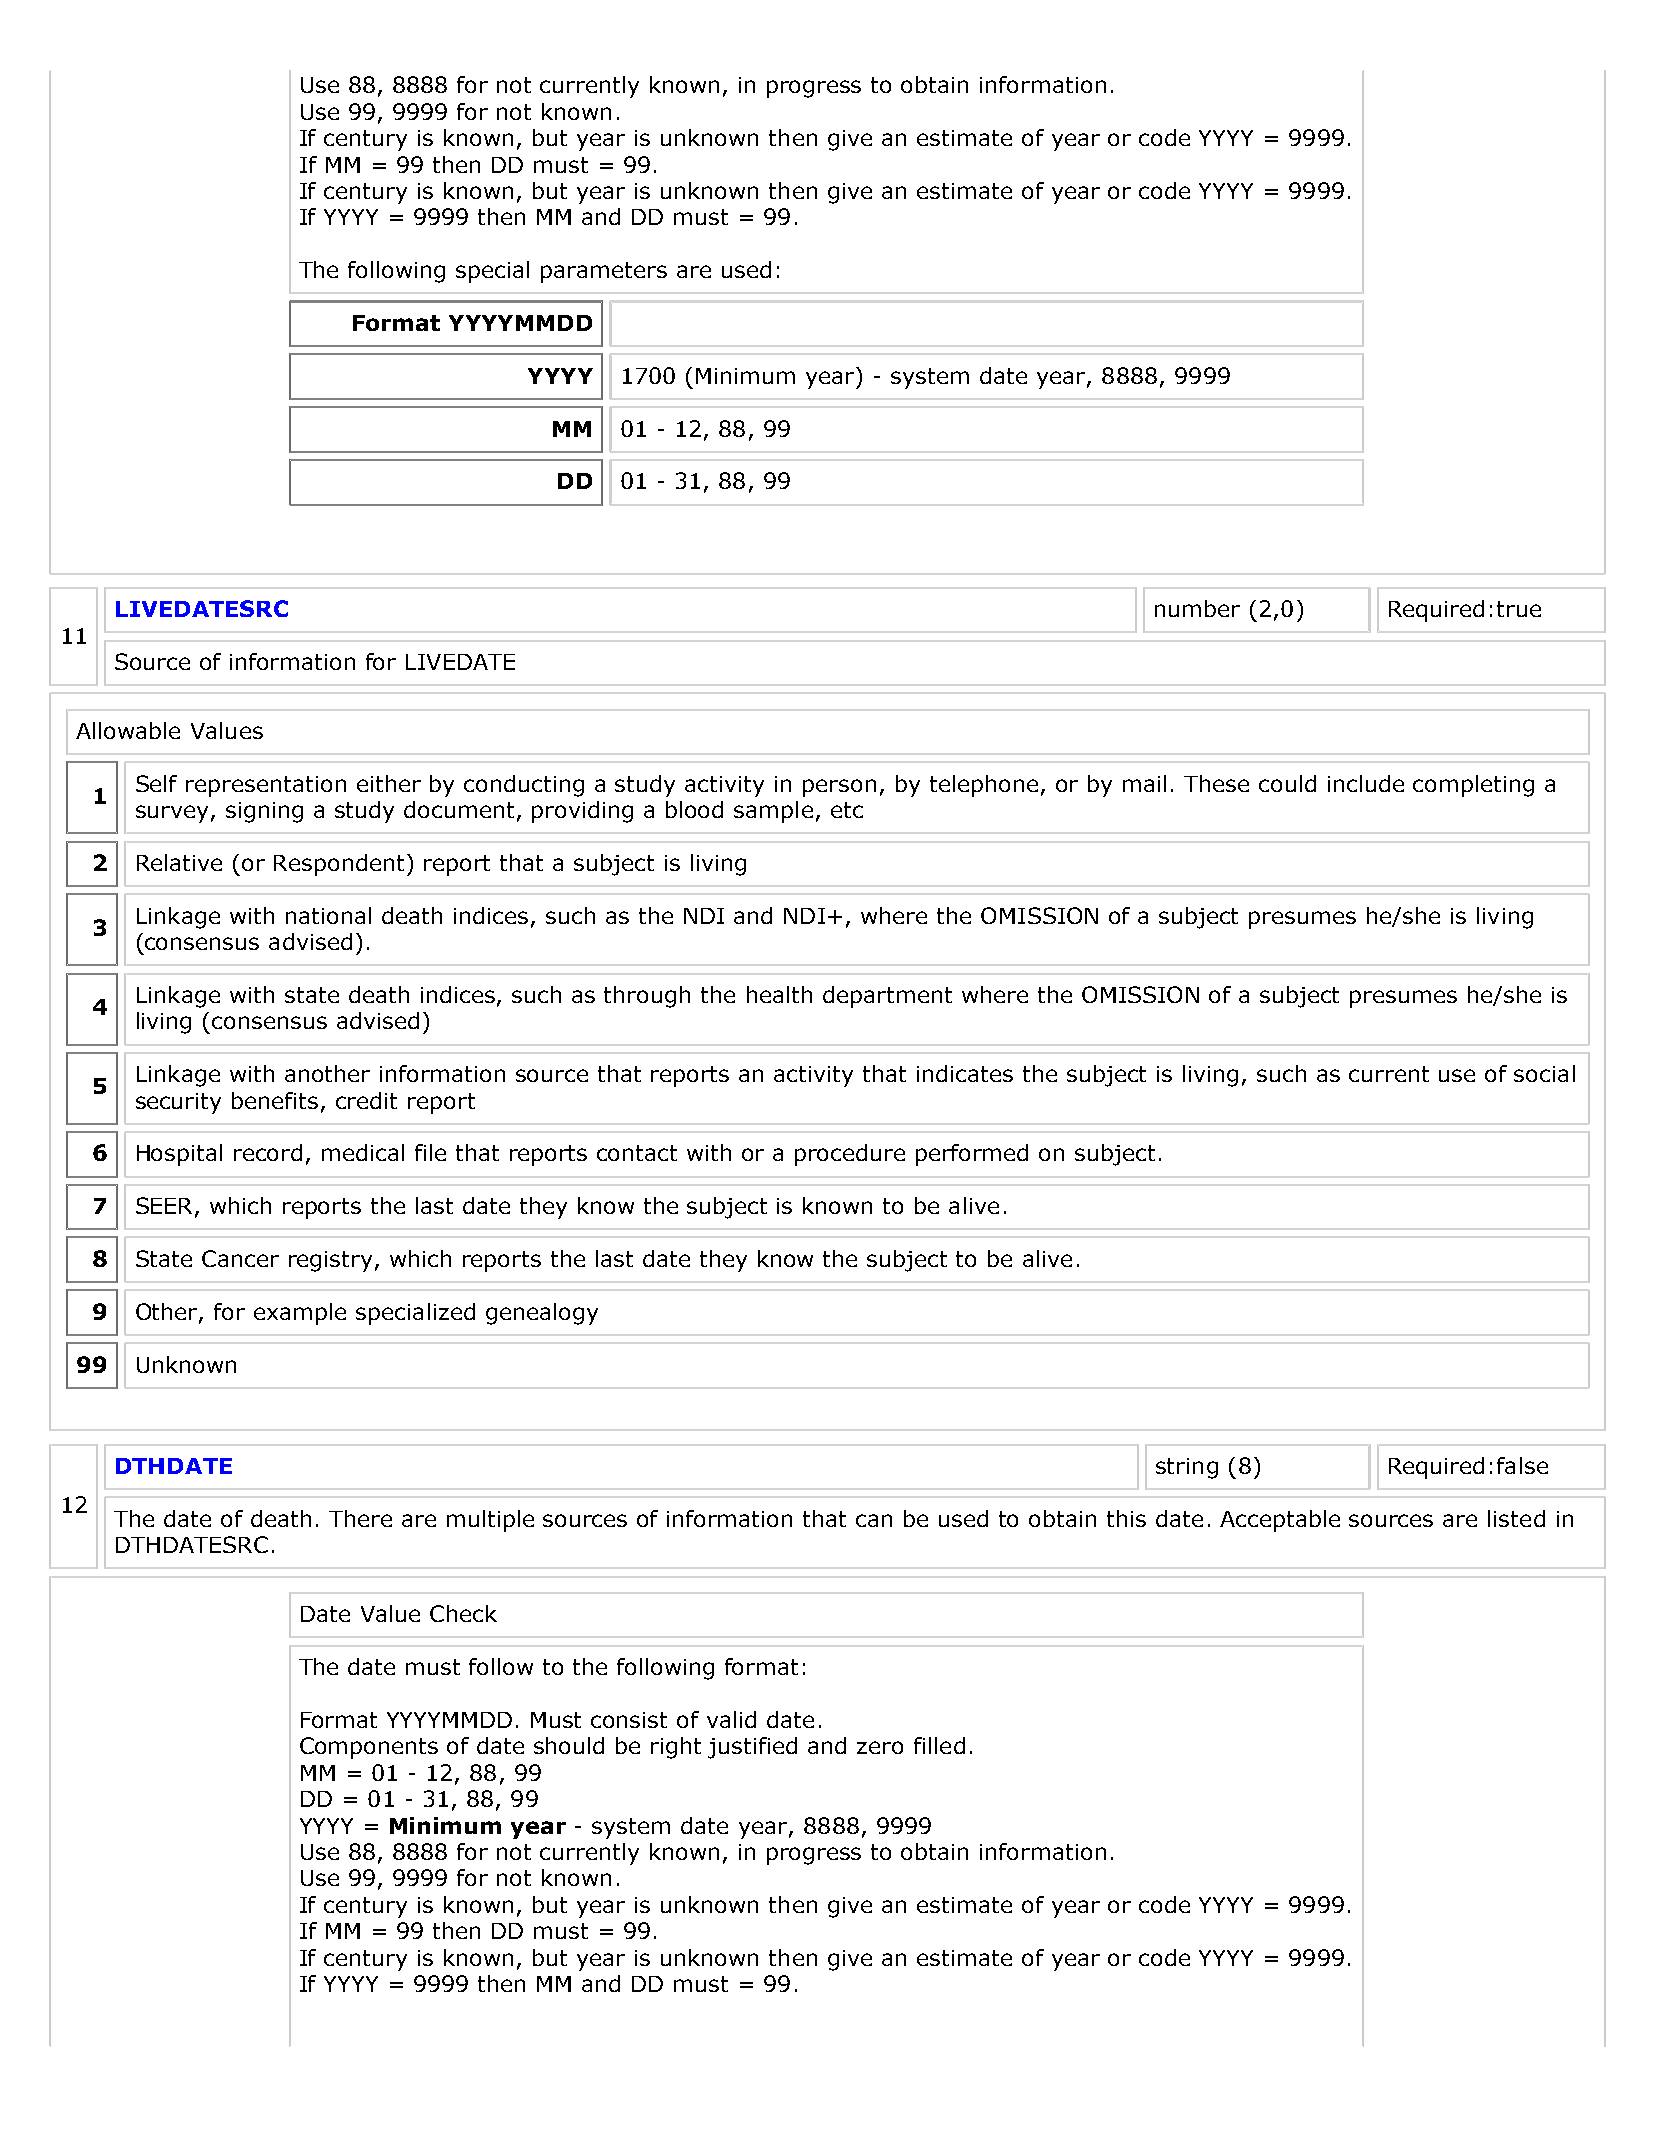 Image resolution: width=1656 pixels, height=2144 pixels. Describe the element at coordinates (1197, 608) in the screenshot. I see `number` at that location.
